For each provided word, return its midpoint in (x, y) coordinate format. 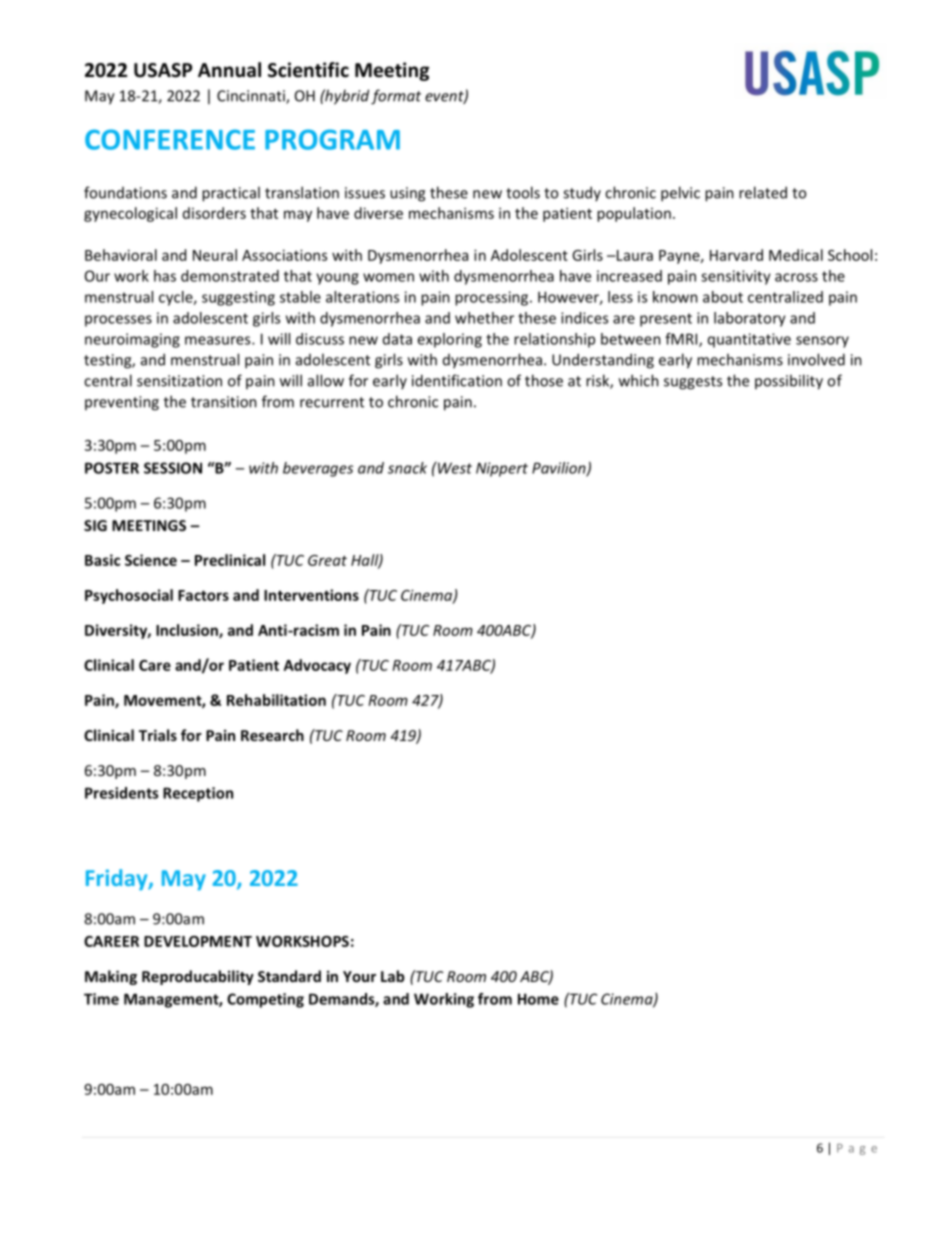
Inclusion (188, 631)
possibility (789, 382)
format (396, 97)
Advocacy (317, 666)
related (763, 192)
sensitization (179, 381)
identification (457, 380)
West (454, 468)
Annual (229, 70)
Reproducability (198, 977)
